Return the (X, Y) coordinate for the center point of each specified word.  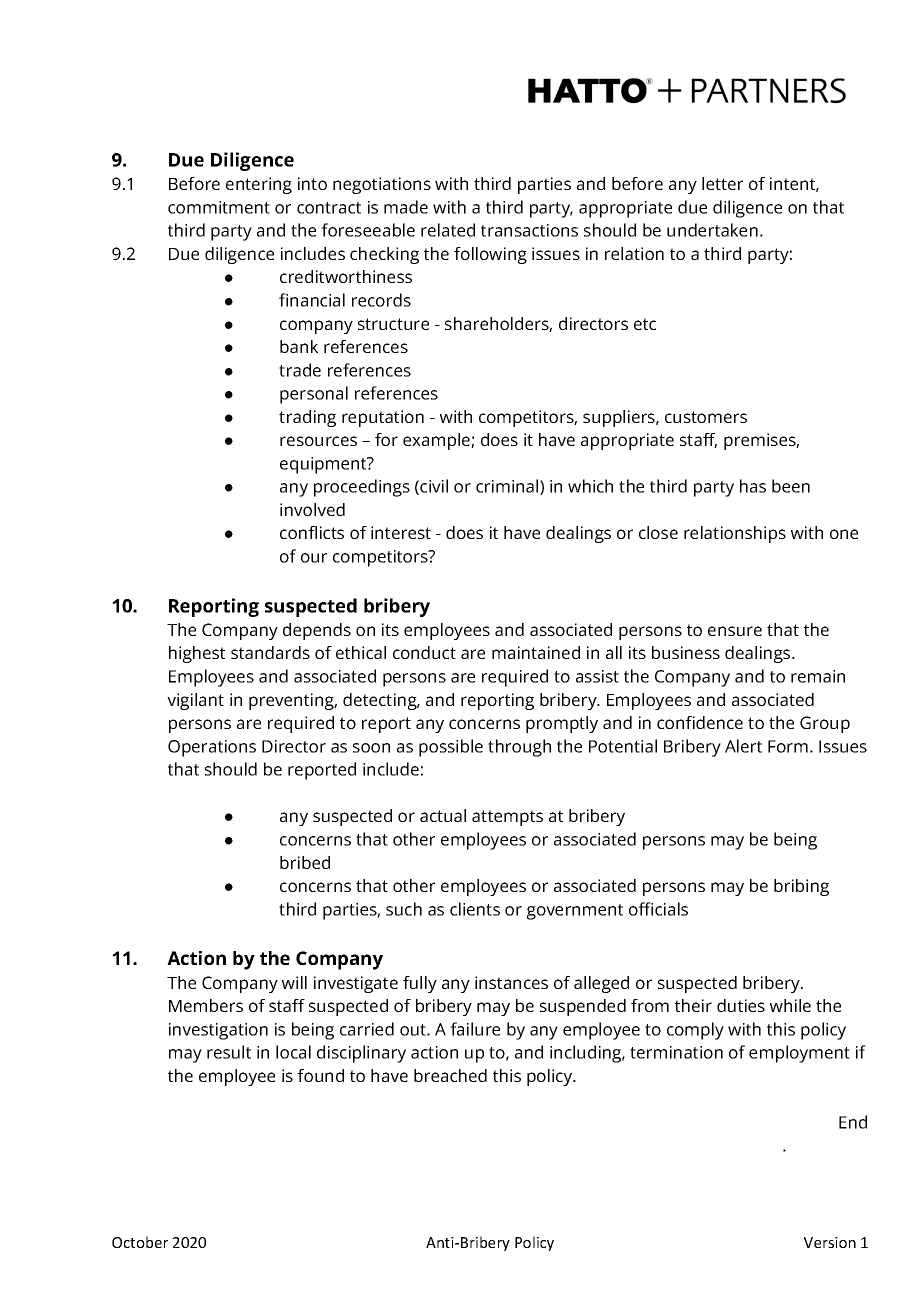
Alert (743, 746)
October (140, 1242)
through (519, 748)
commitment (219, 207)
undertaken (712, 230)
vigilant (195, 701)
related (448, 230)
